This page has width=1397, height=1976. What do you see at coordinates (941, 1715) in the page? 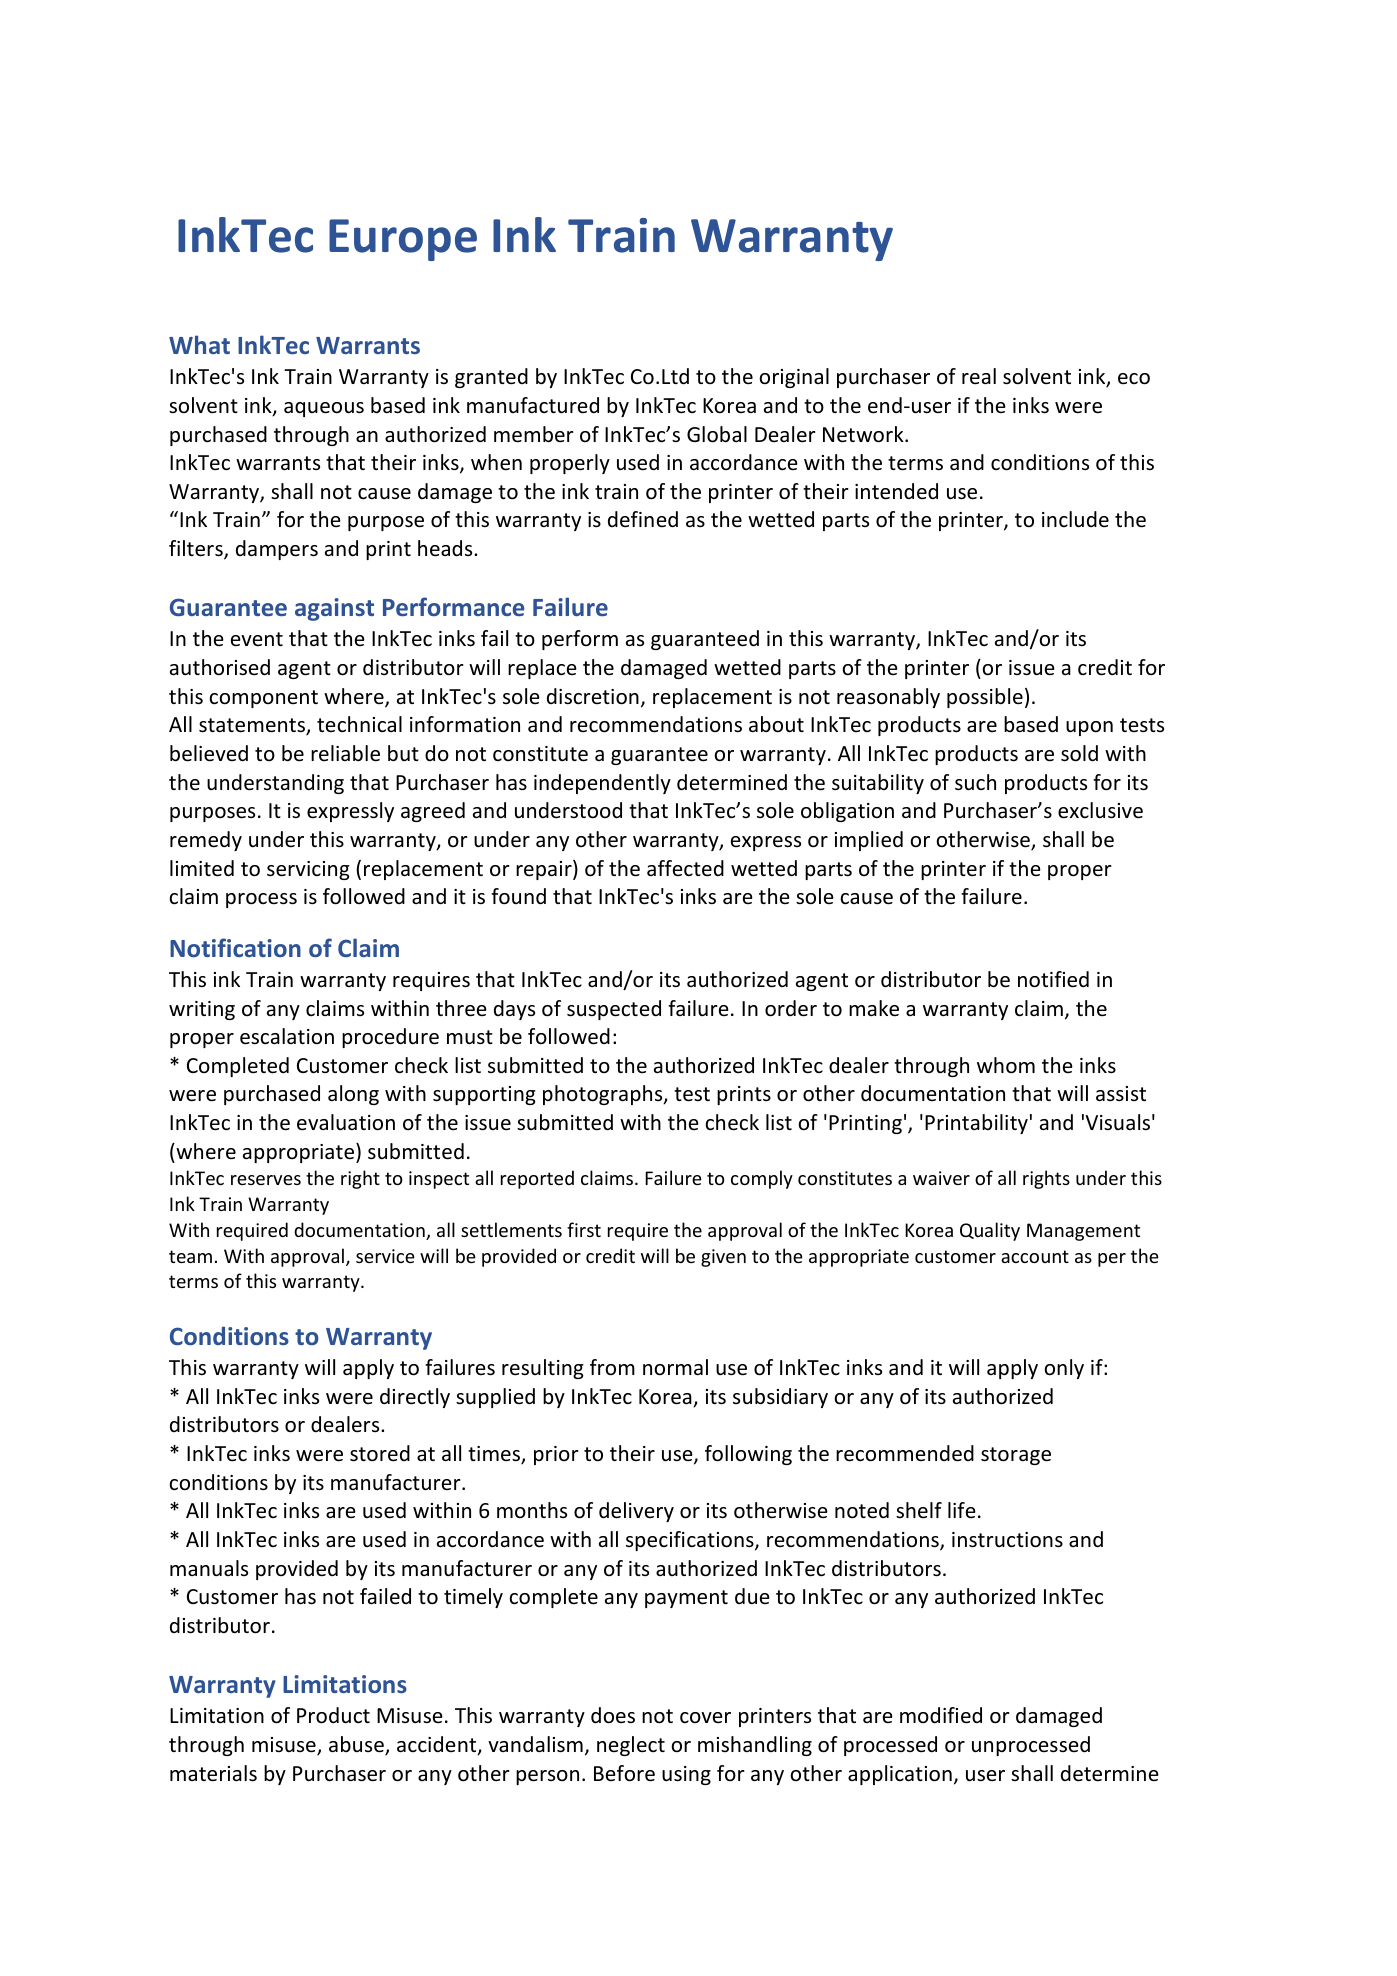
I see `modified` at bounding box center [941, 1715].
